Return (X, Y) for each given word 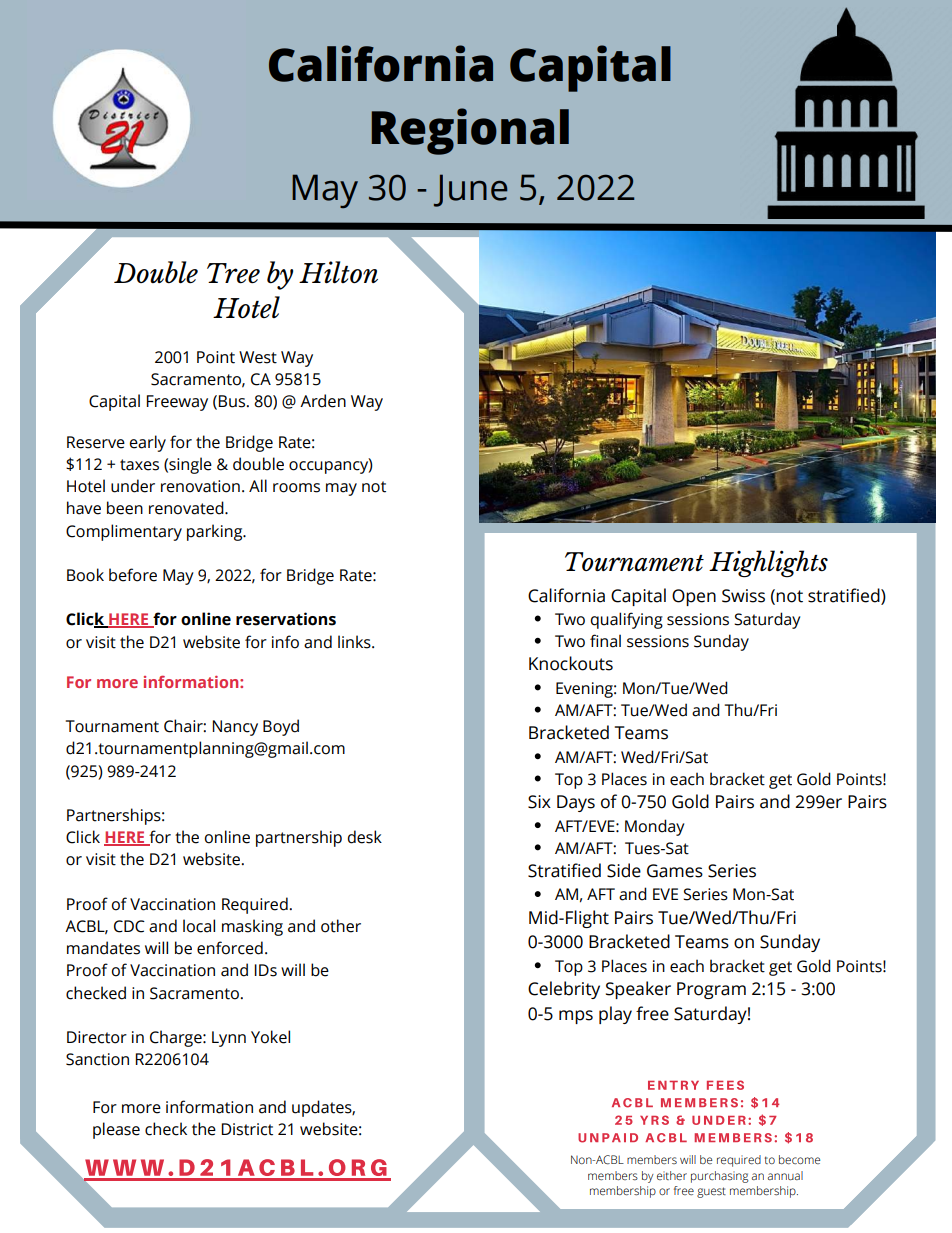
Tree (233, 273)
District (247, 1129)
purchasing (719, 1177)
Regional (470, 131)
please (116, 1130)
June (471, 190)
